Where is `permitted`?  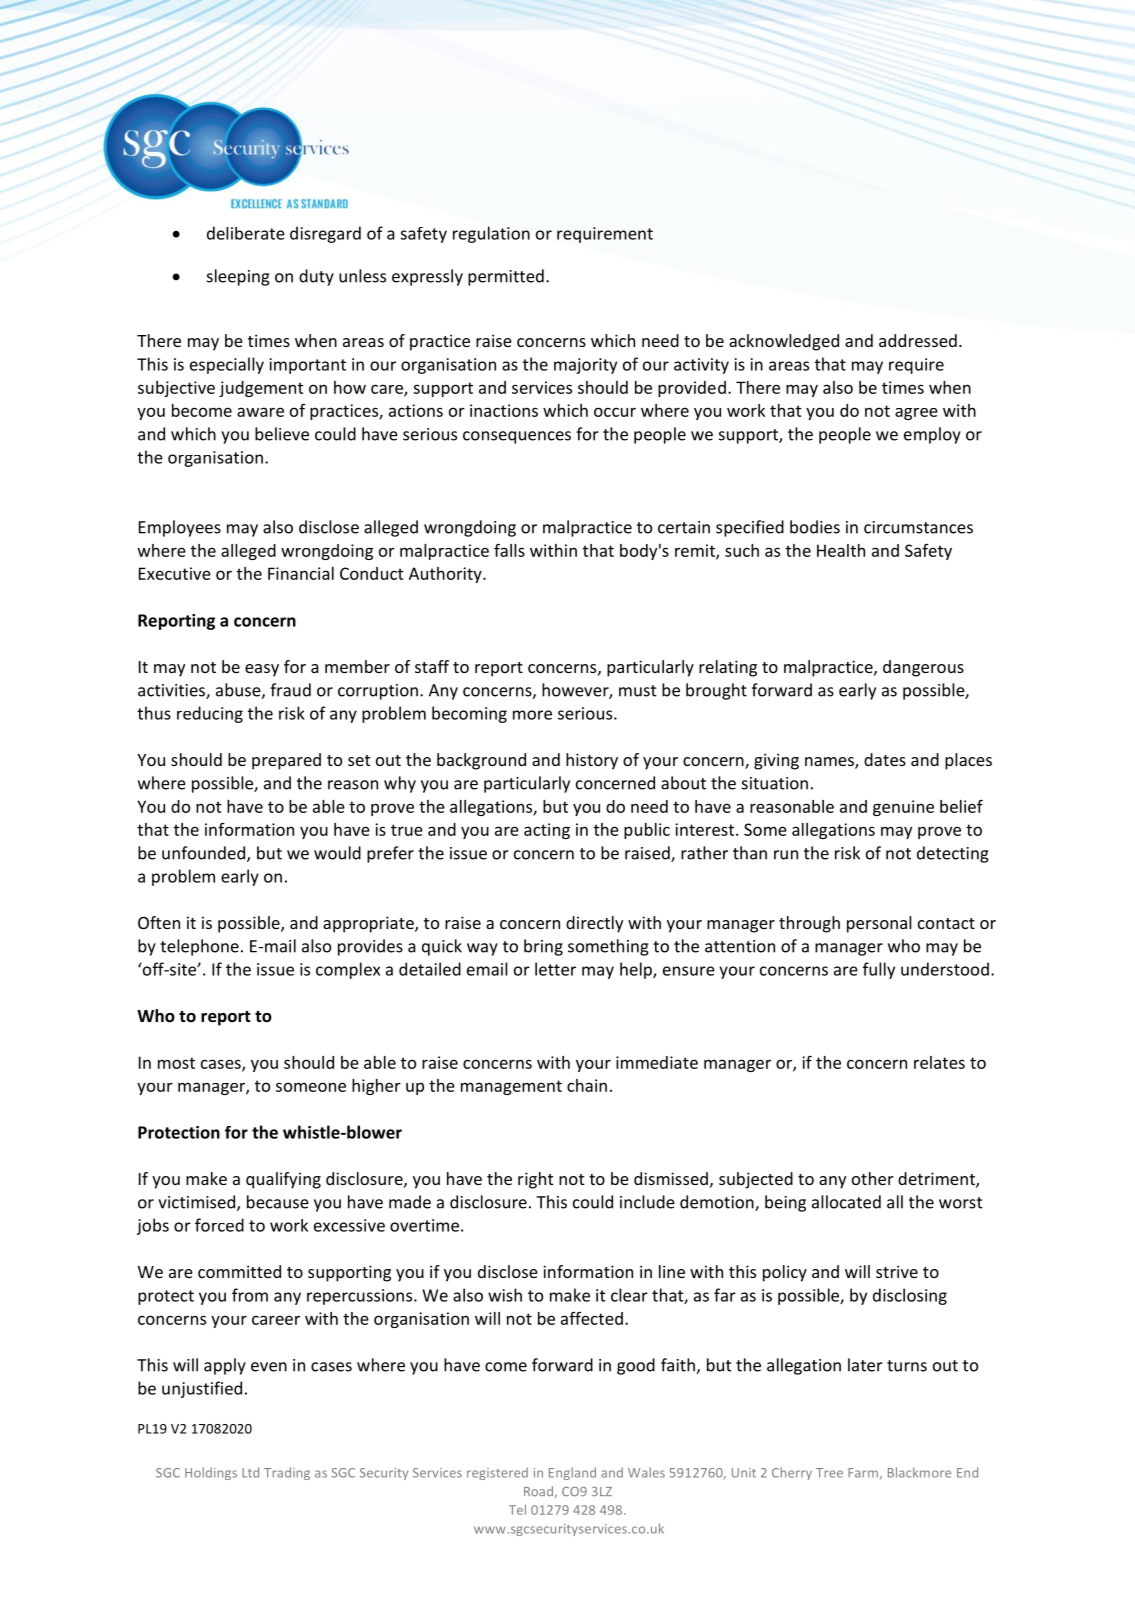 permitted is located at coordinates (506, 277).
